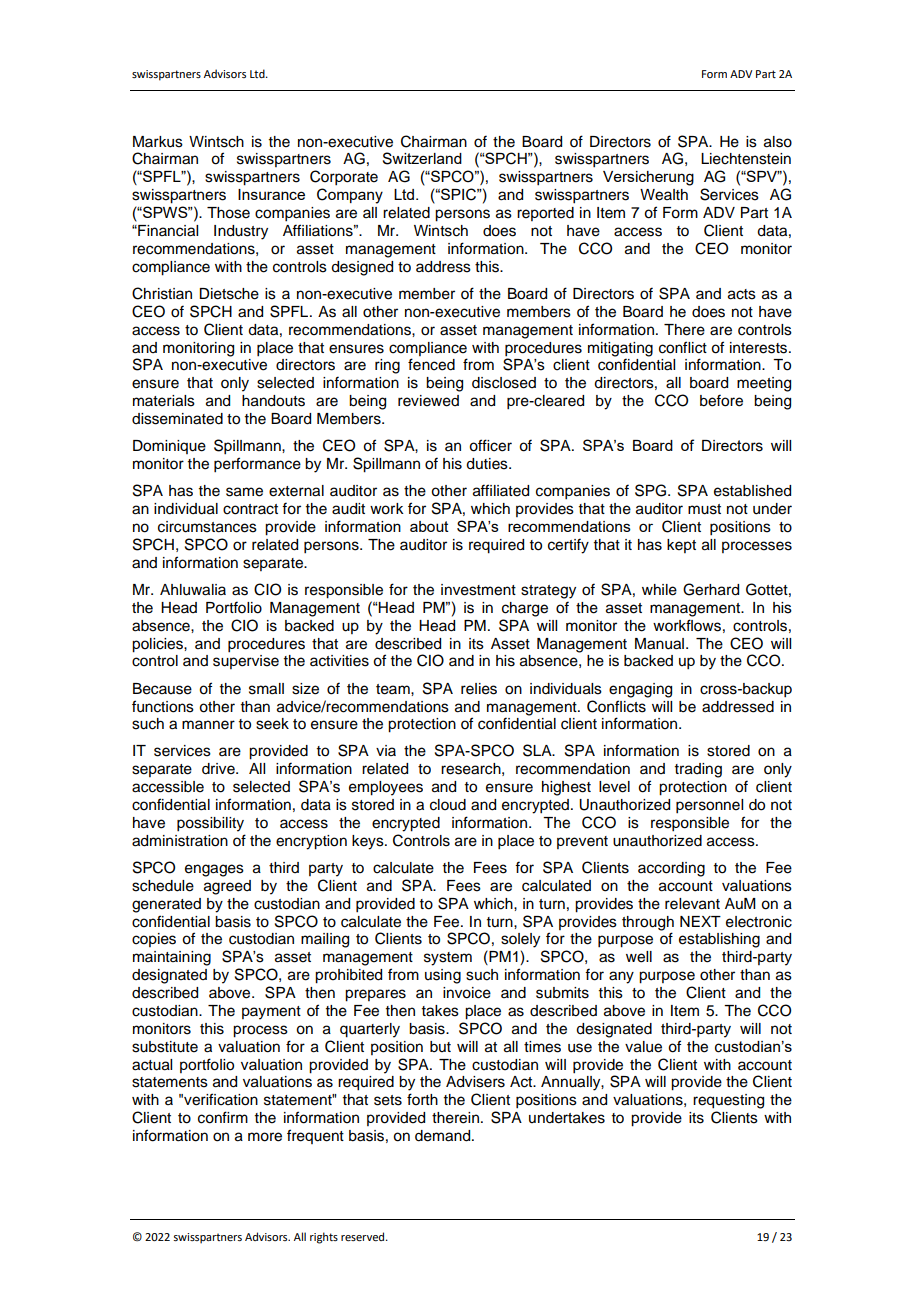 This screenshot has height=1308, width=924. I want to click on relies, so click(479, 689).
